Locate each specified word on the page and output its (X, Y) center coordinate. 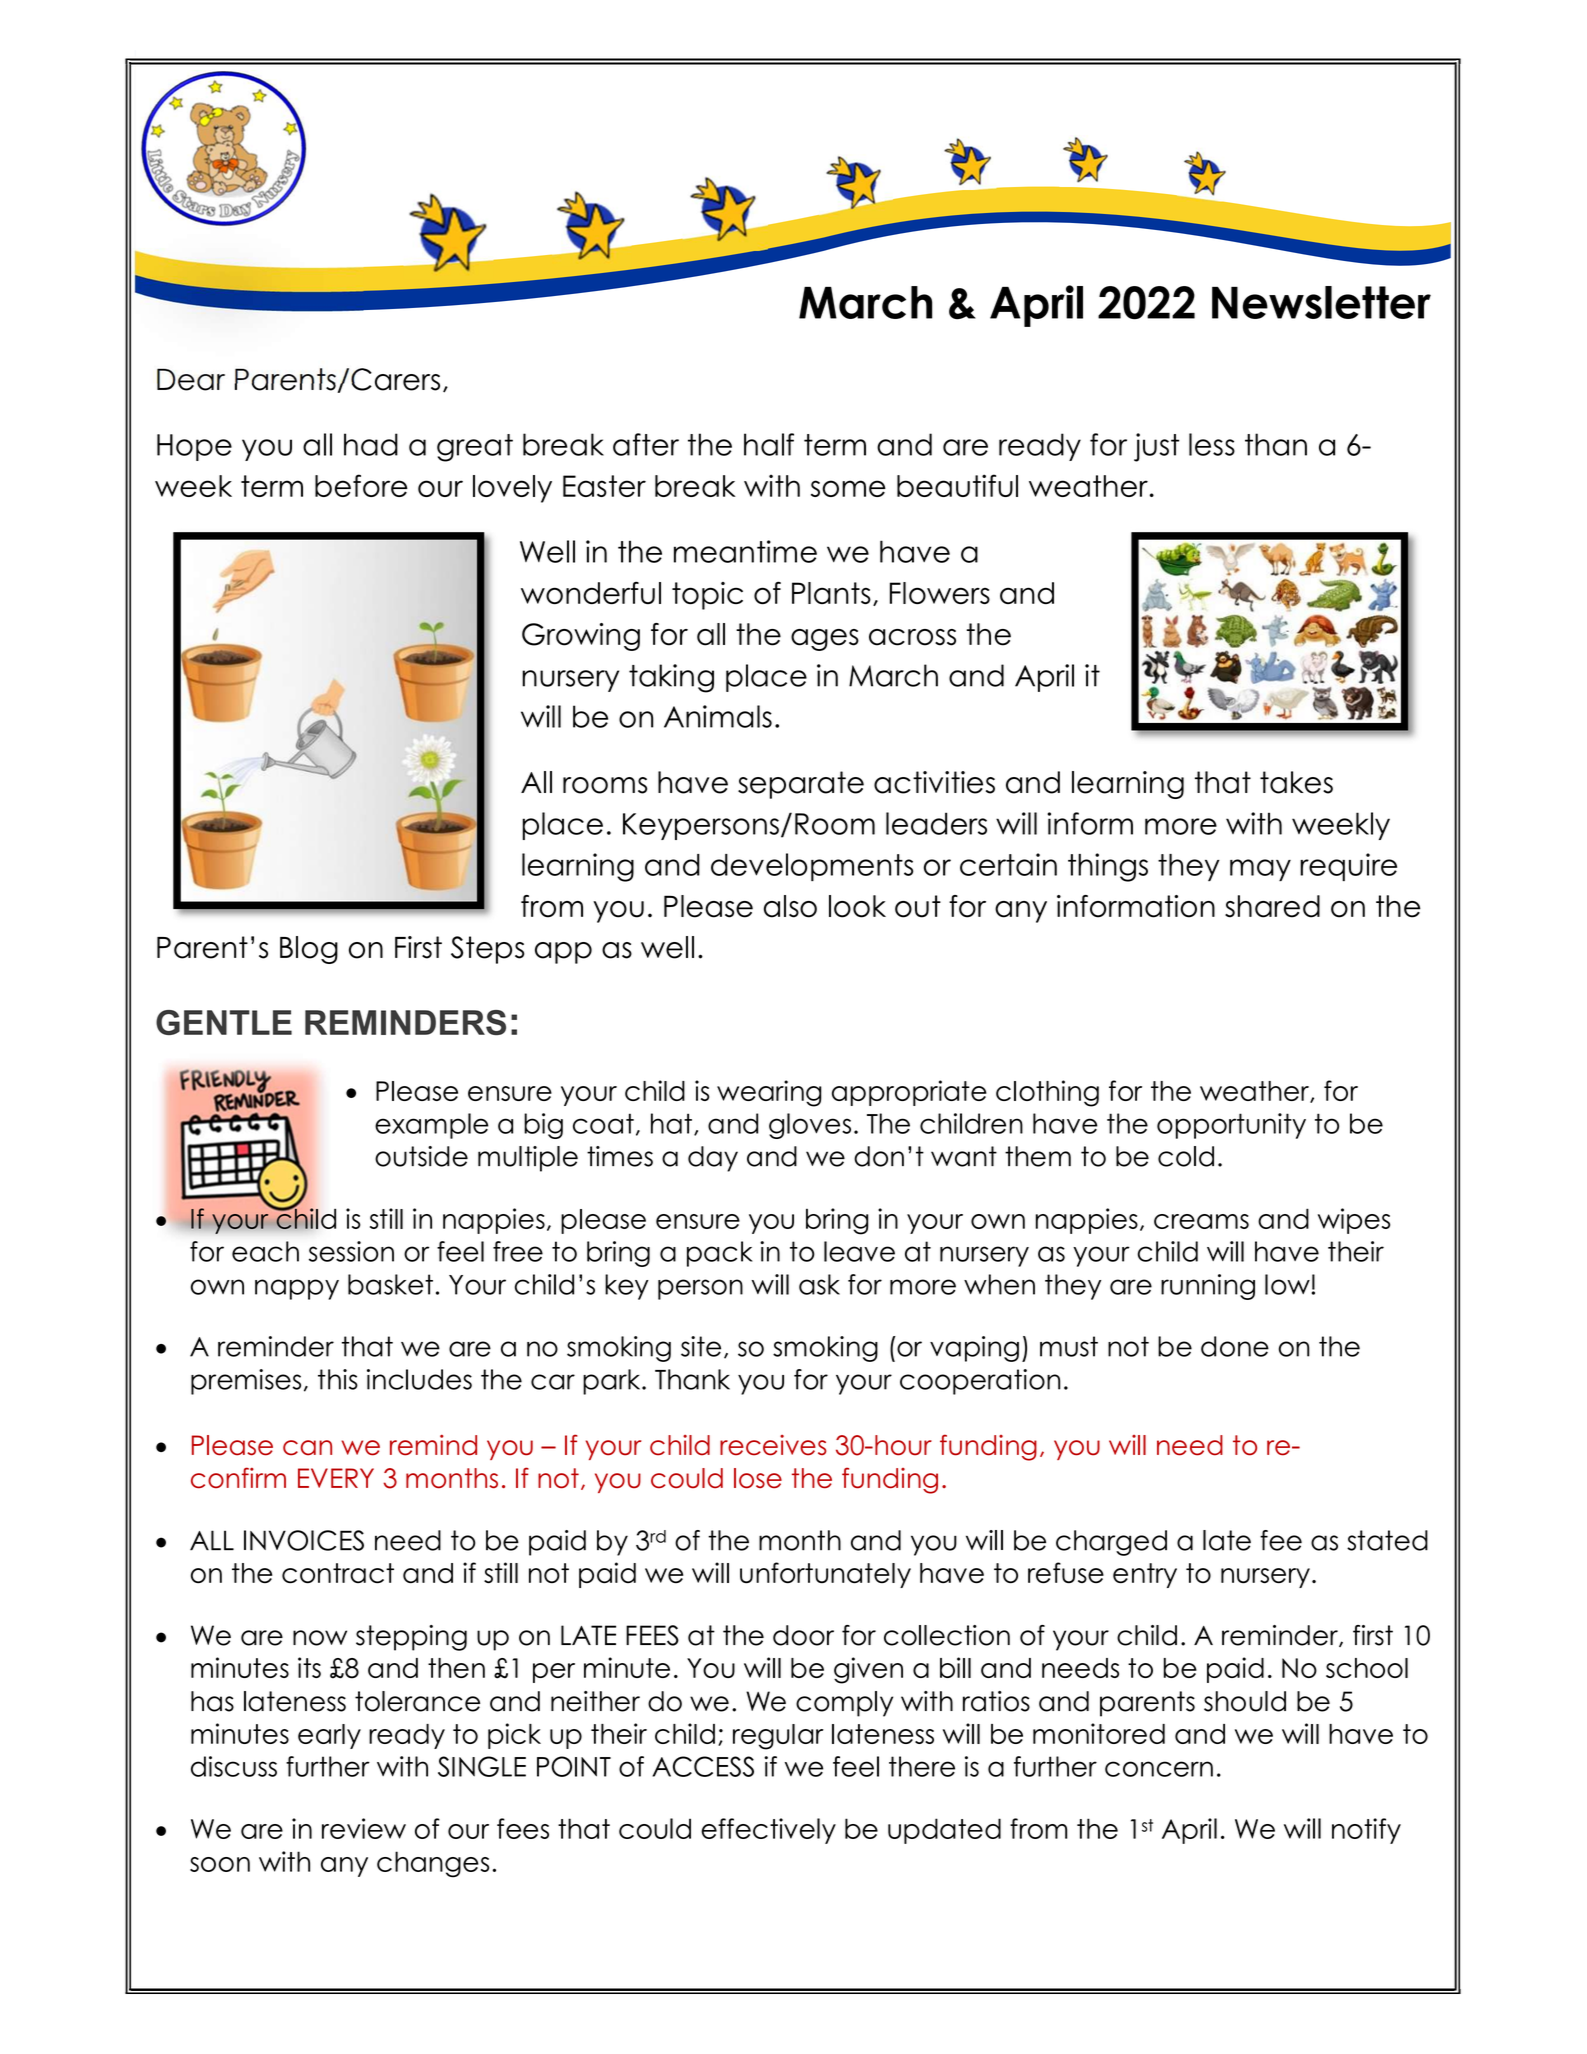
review (364, 1828)
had (371, 444)
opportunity (1231, 1126)
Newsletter (1321, 302)
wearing (769, 1093)
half (769, 444)
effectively (768, 1831)
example (432, 1126)
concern (1159, 1769)
